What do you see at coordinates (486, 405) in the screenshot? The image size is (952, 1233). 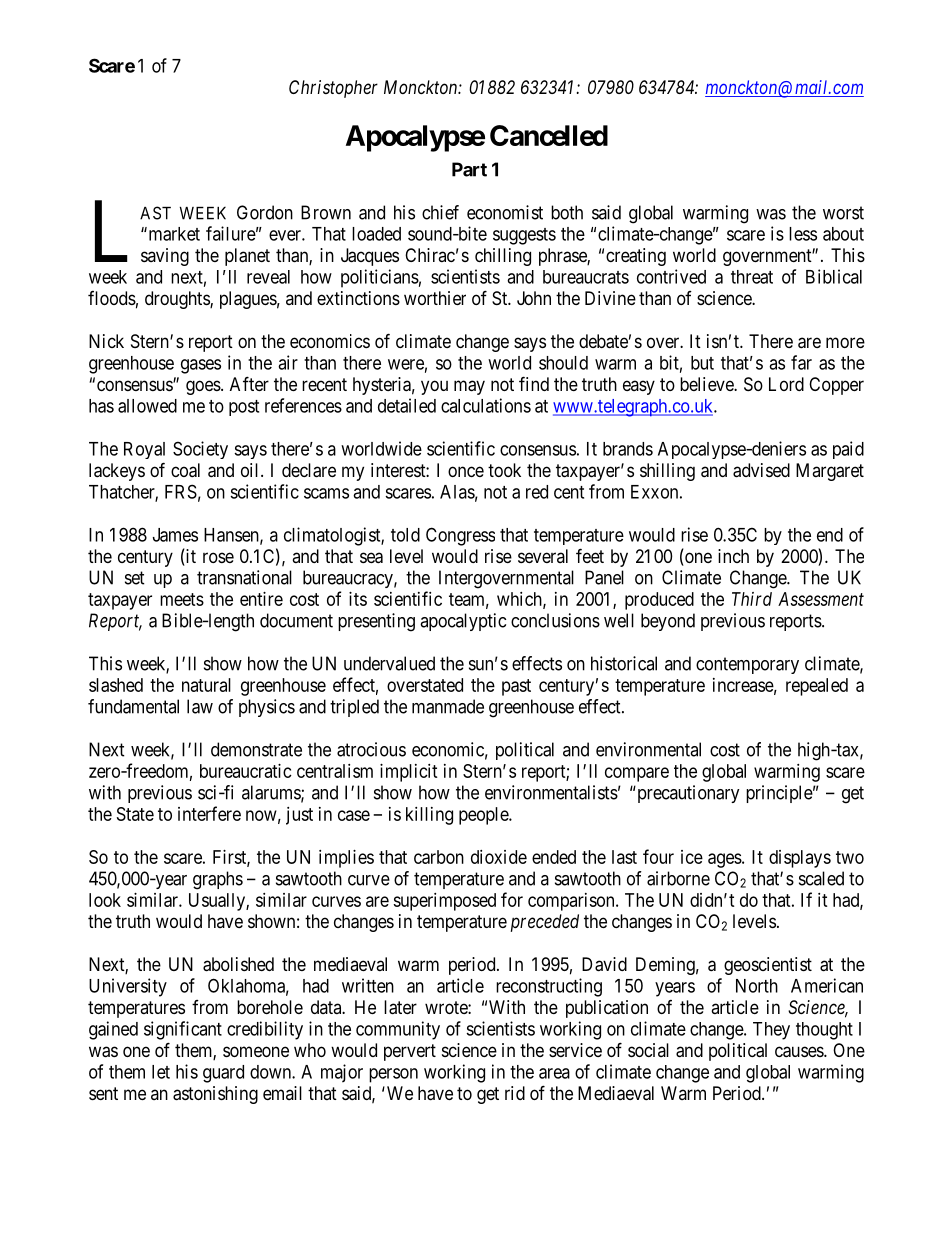 I see `calculations` at bounding box center [486, 405].
